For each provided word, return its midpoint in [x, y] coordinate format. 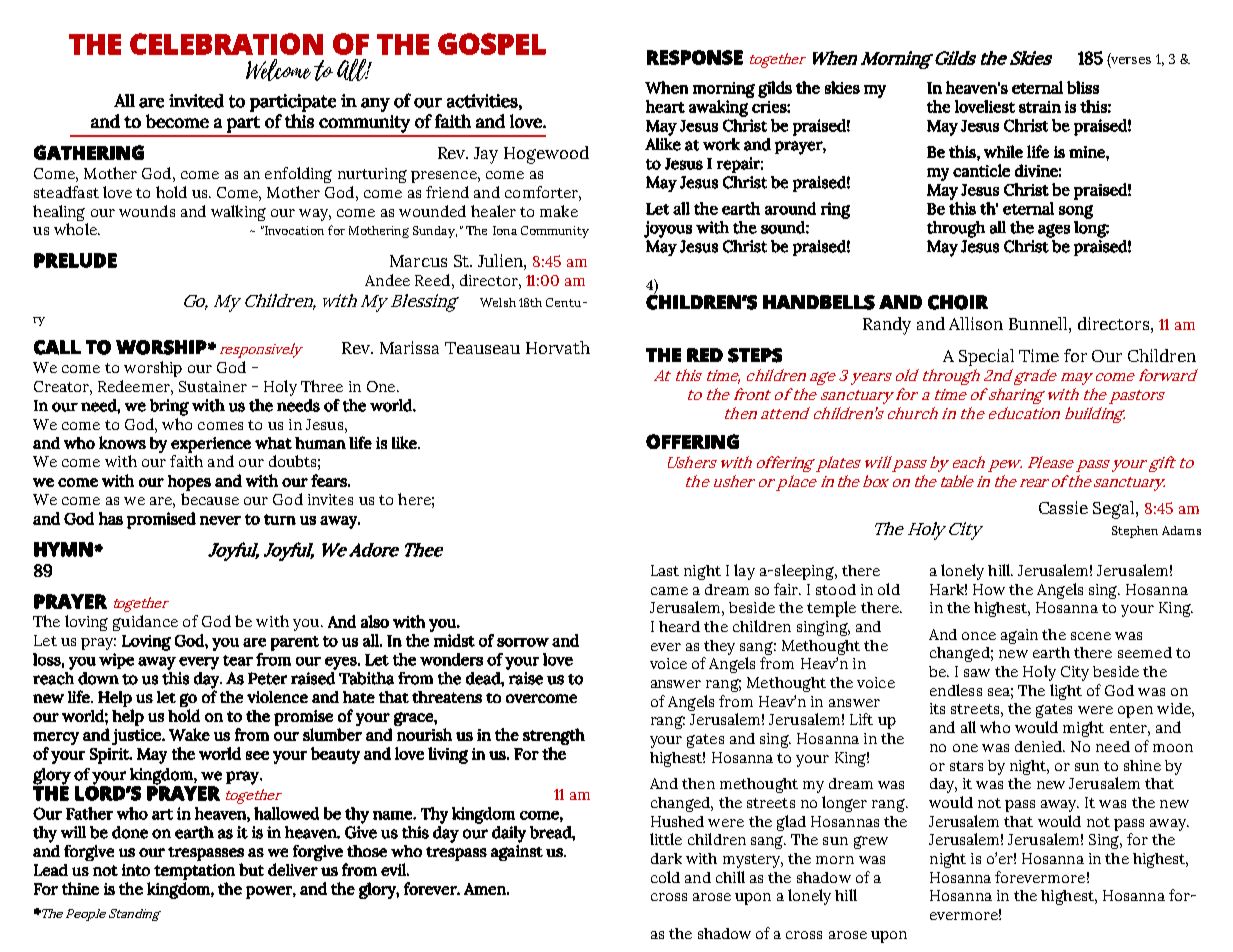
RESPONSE [695, 57]
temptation [194, 872]
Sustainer [213, 386]
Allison [976, 323]
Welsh [498, 302]
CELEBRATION [226, 44]
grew [871, 842]
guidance [145, 623]
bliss [1083, 87]
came [669, 591]
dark [666, 858]
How [989, 589]
